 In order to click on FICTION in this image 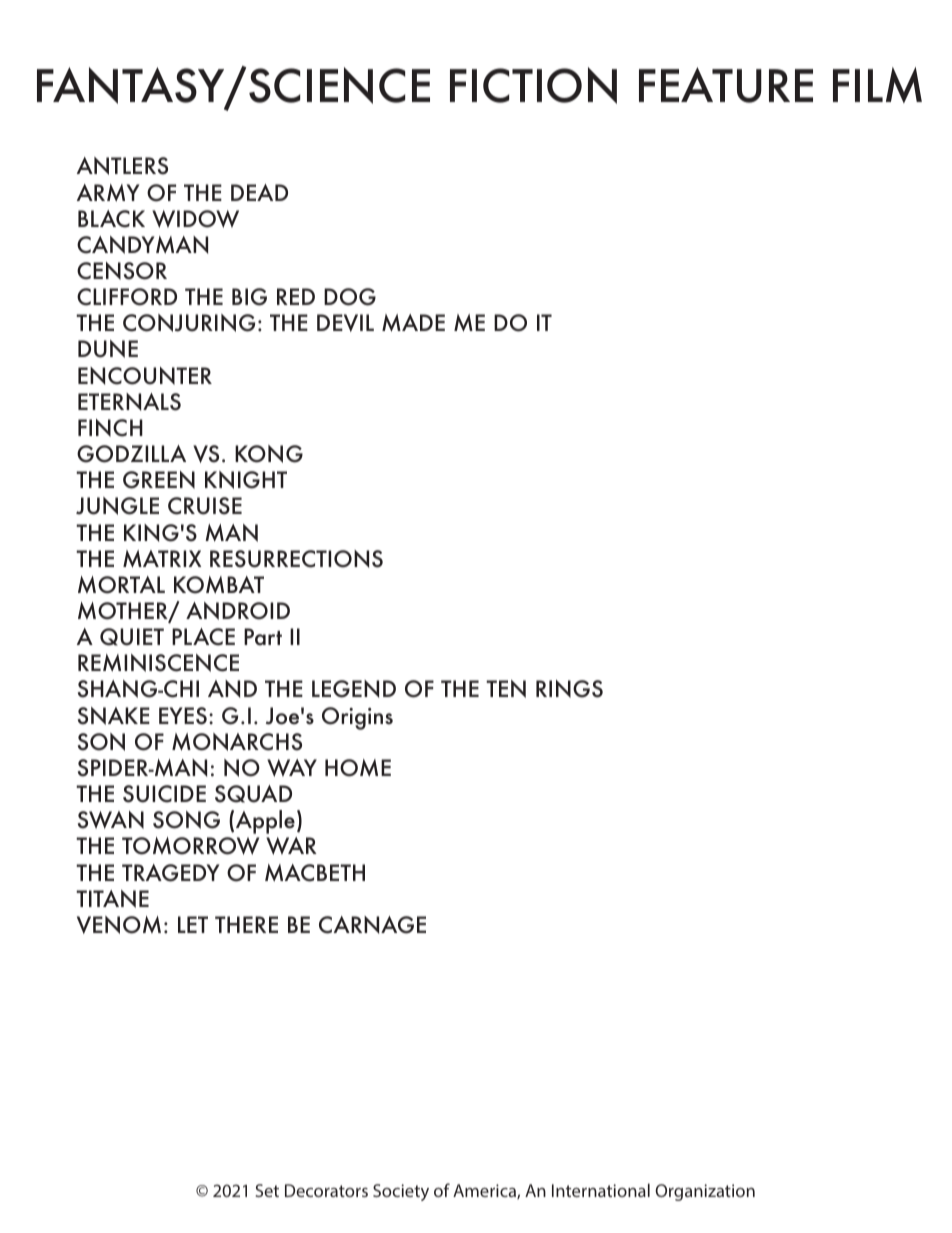, I will do `click(533, 85)`.
